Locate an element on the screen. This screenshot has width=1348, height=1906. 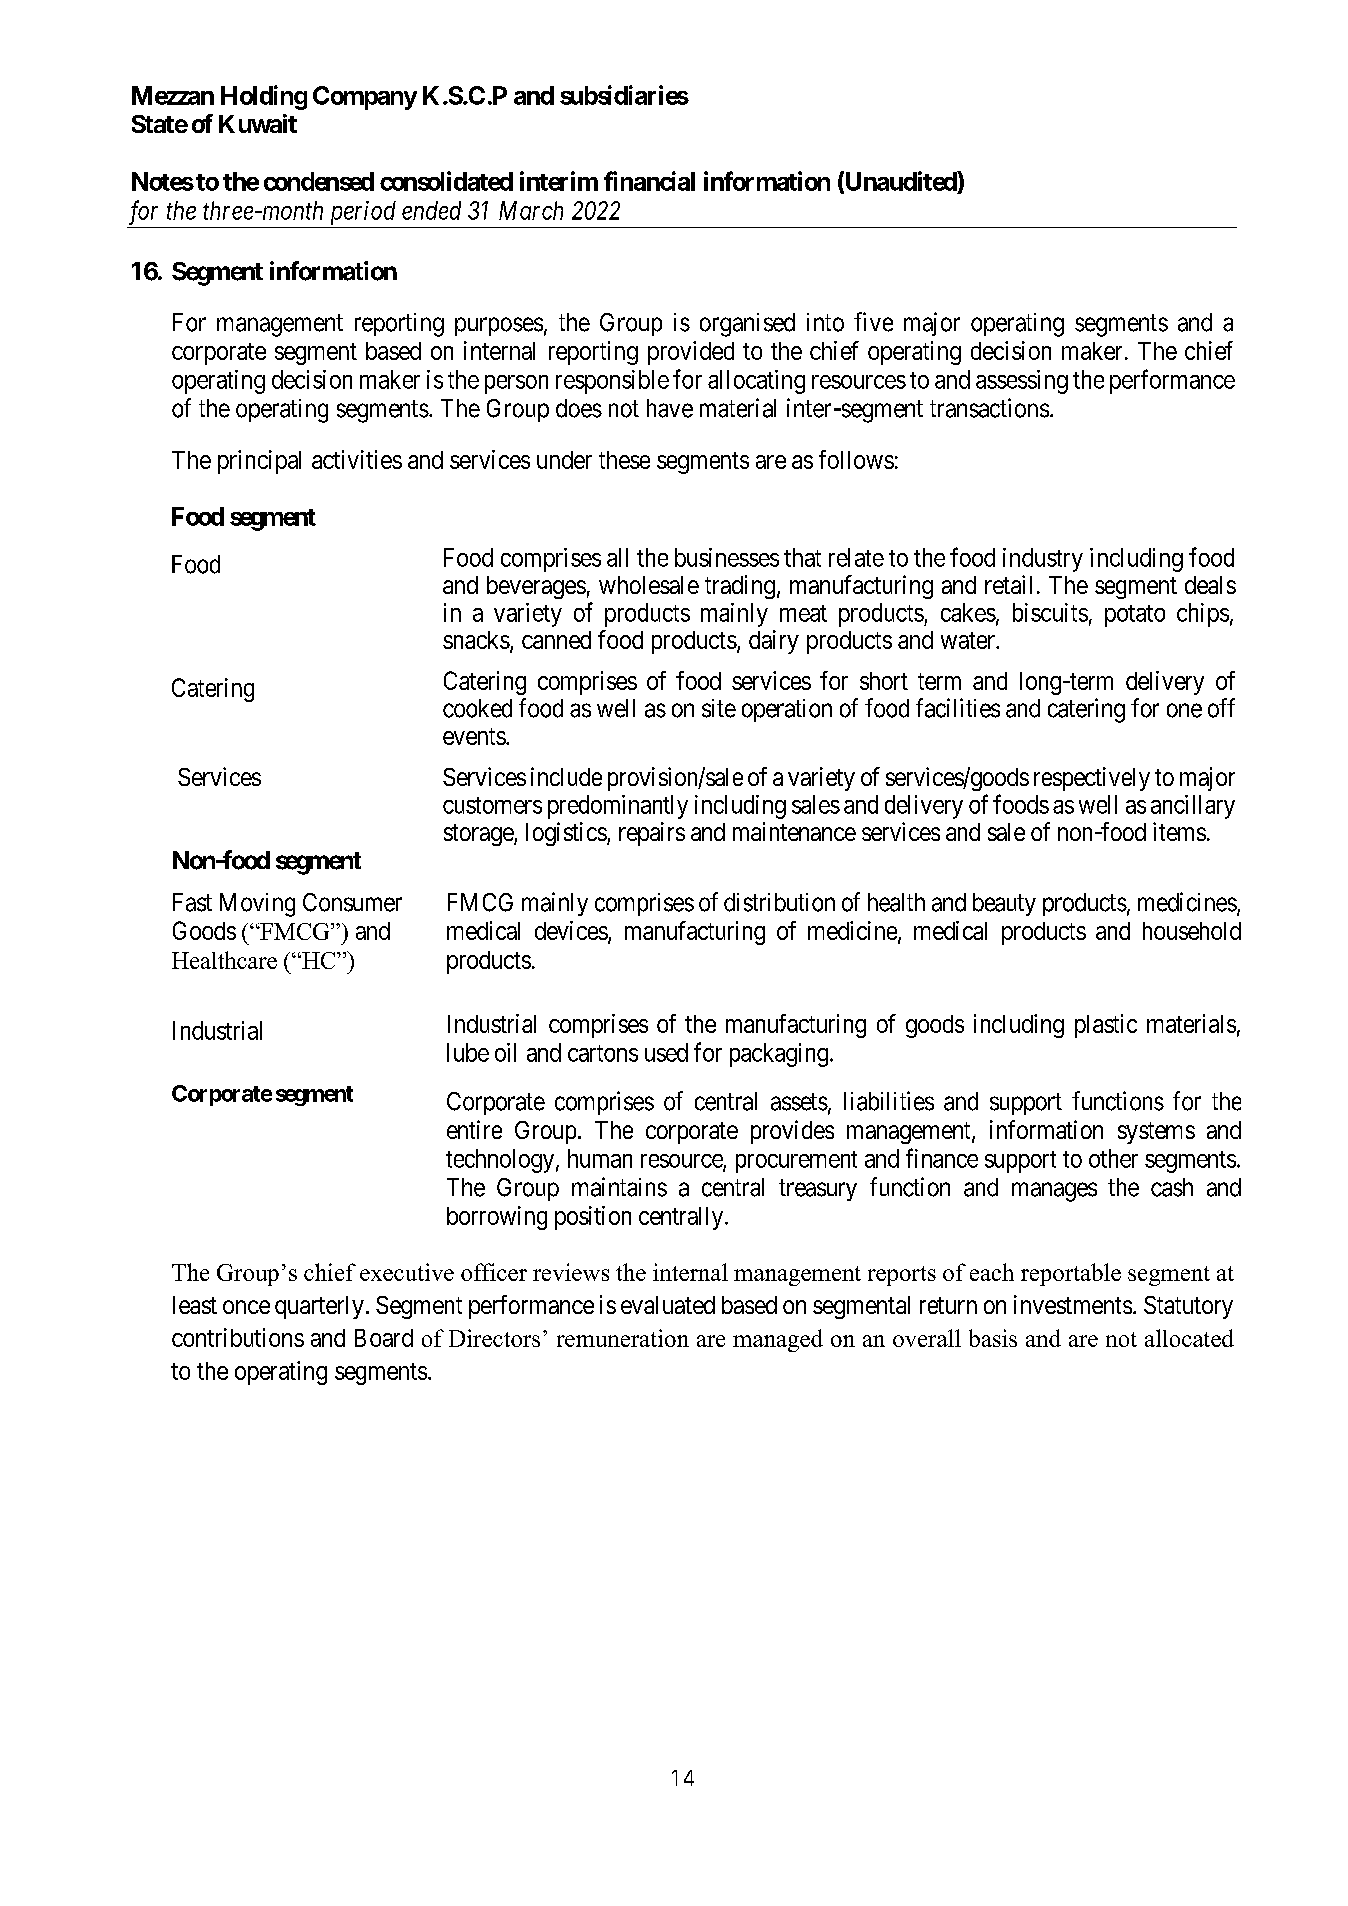
Kuwait is located at coordinates (258, 123).
